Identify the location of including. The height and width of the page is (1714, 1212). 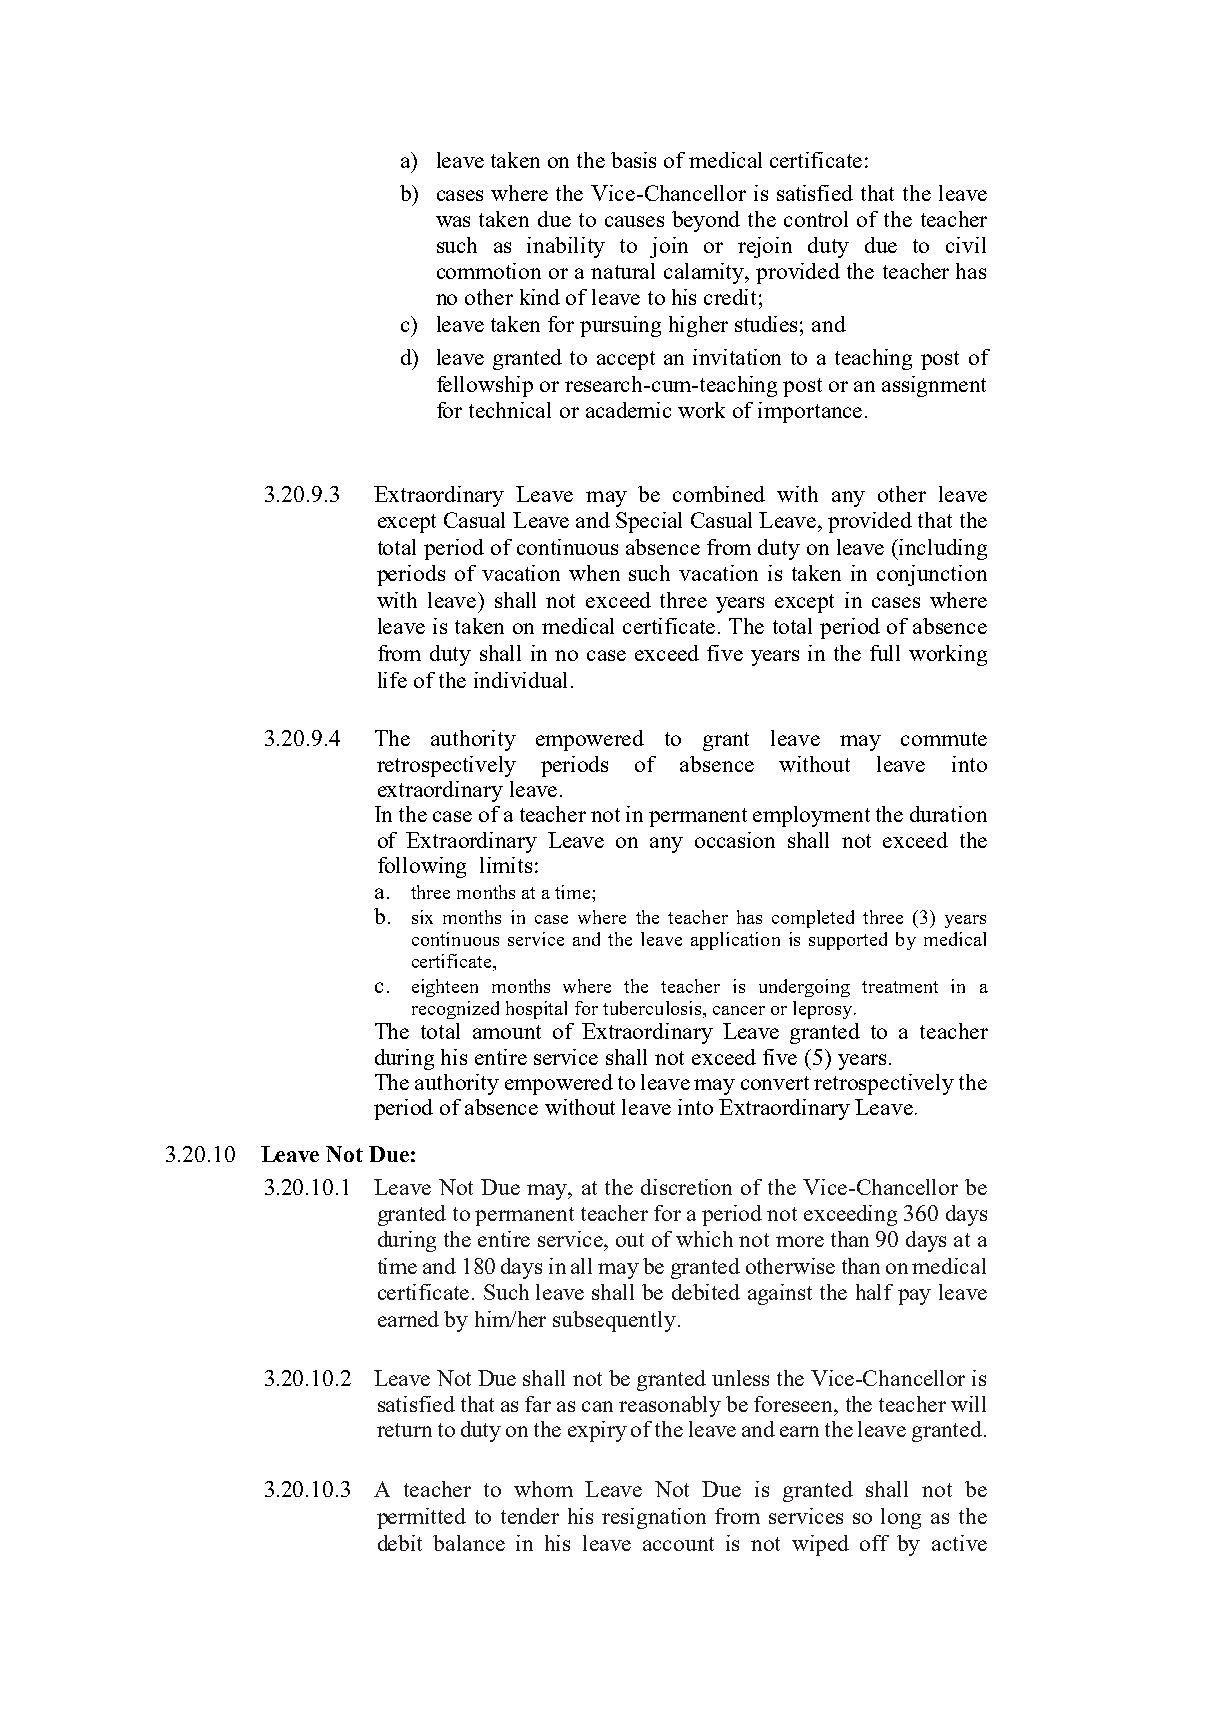
(943, 549).
